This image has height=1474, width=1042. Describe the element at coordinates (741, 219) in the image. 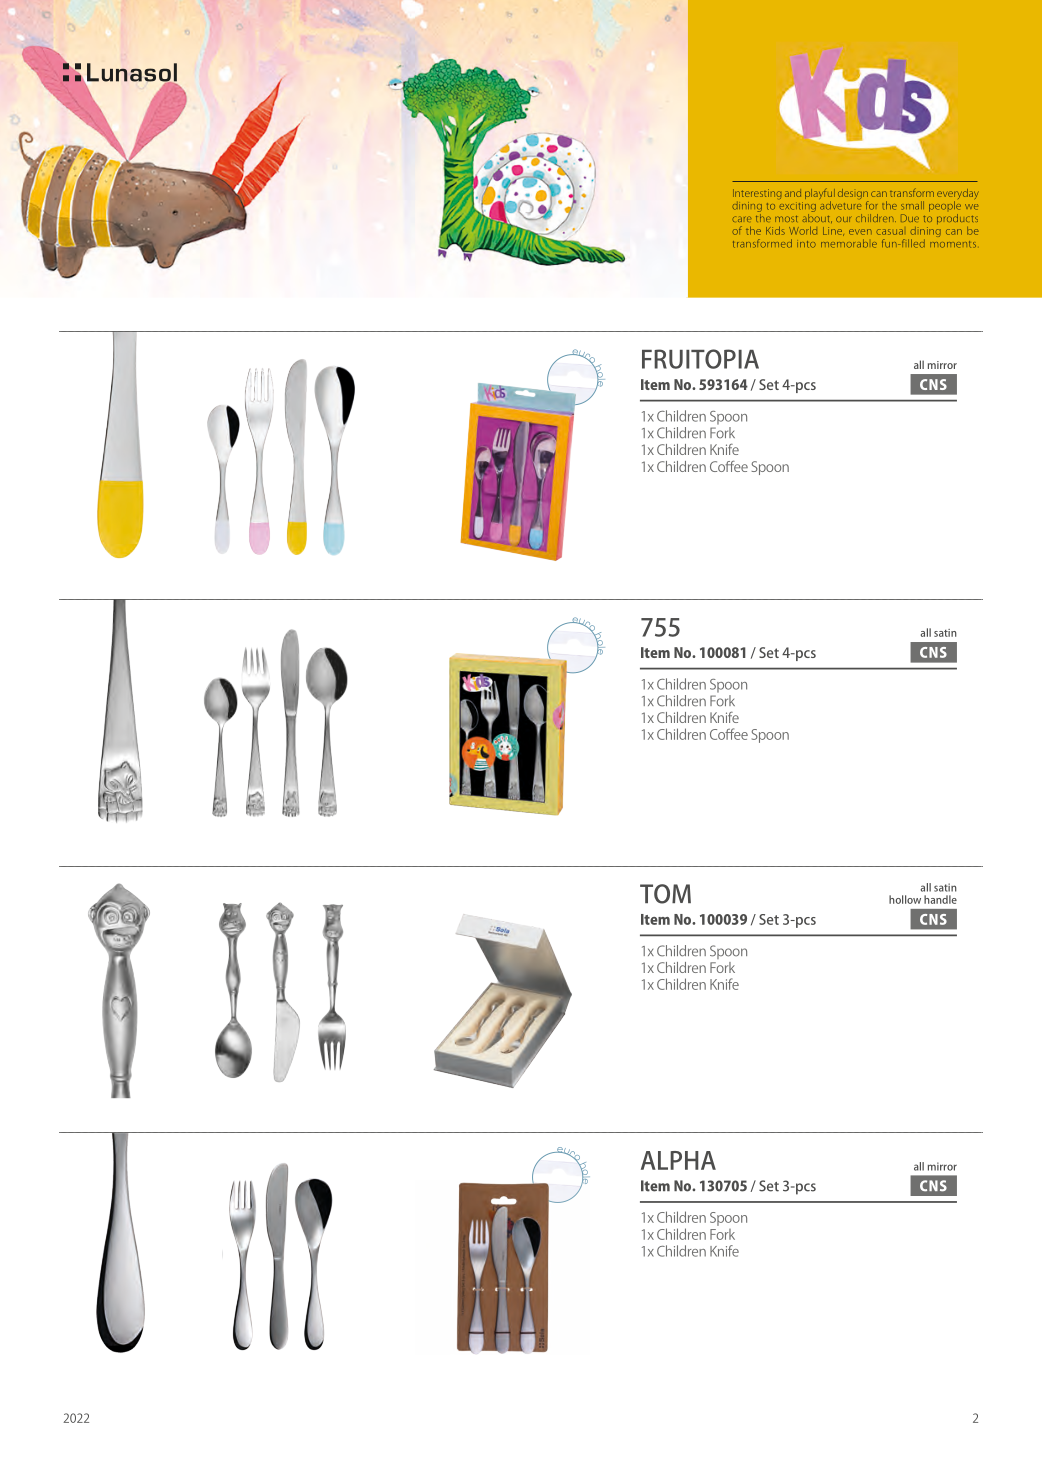

I see `care` at that location.
